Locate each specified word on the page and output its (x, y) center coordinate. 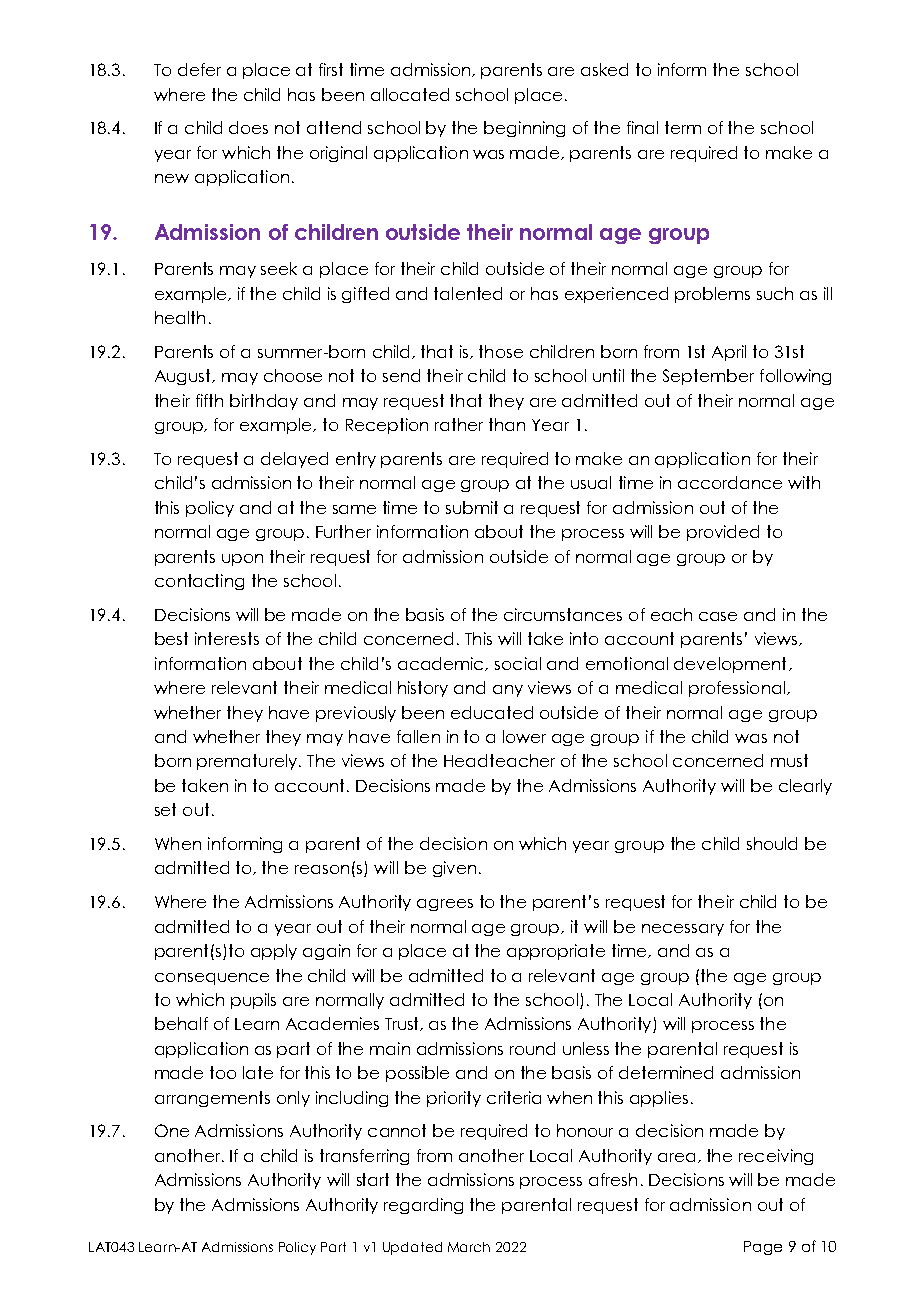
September (708, 377)
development (730, 665)
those (501, 351)
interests (227, 638)
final (642, 127)
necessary (683, 930)
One (172, 1130)
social (518, 663)
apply (274, 952)
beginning (524, 129)
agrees (445, 905)
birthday (264, 402)
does (248, 127)
